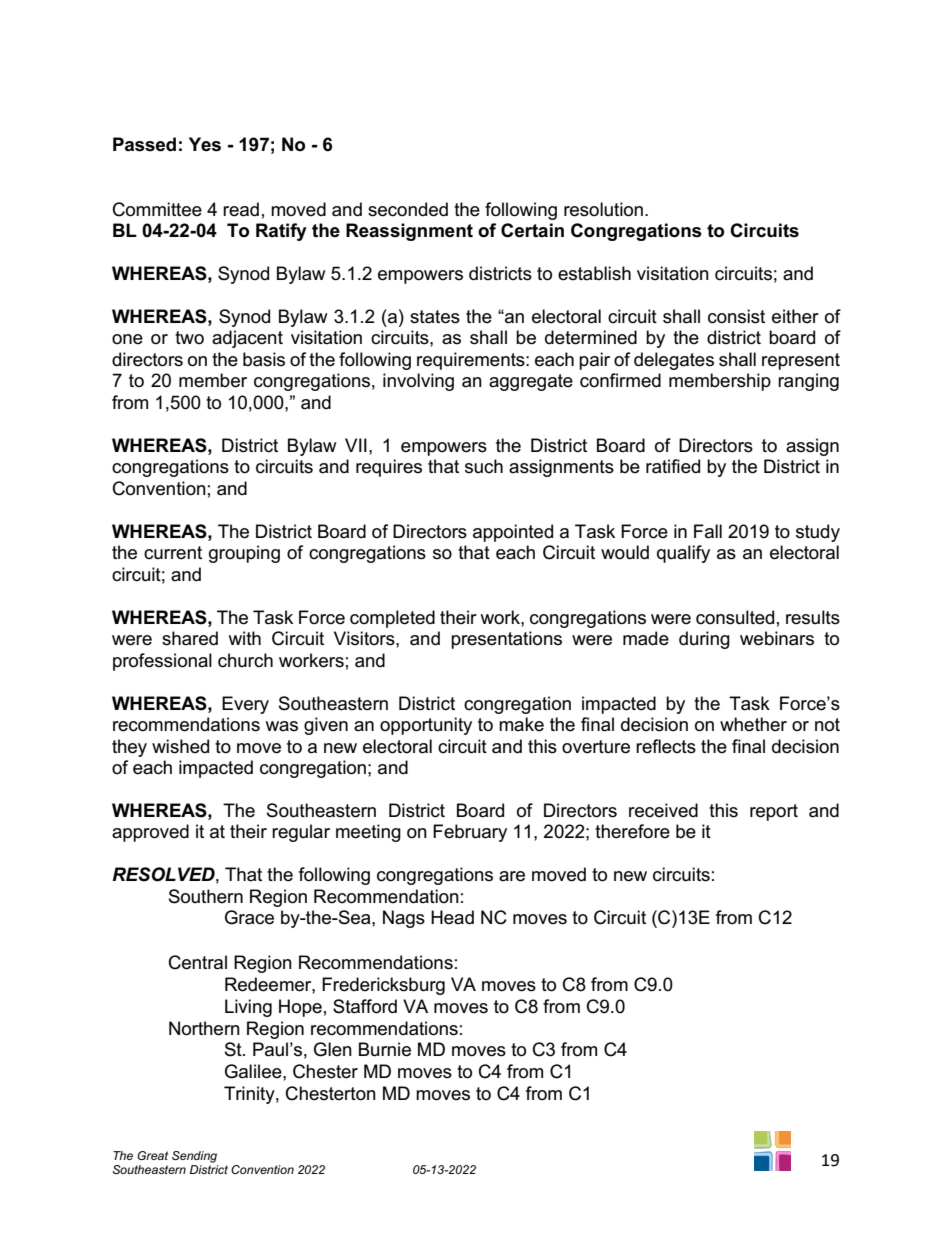 Image resolution: width=952 pixels, height=1233 pixels. Describe the element at coordinates (603, 209) in the screenshot. I see `resolution` at that location.
